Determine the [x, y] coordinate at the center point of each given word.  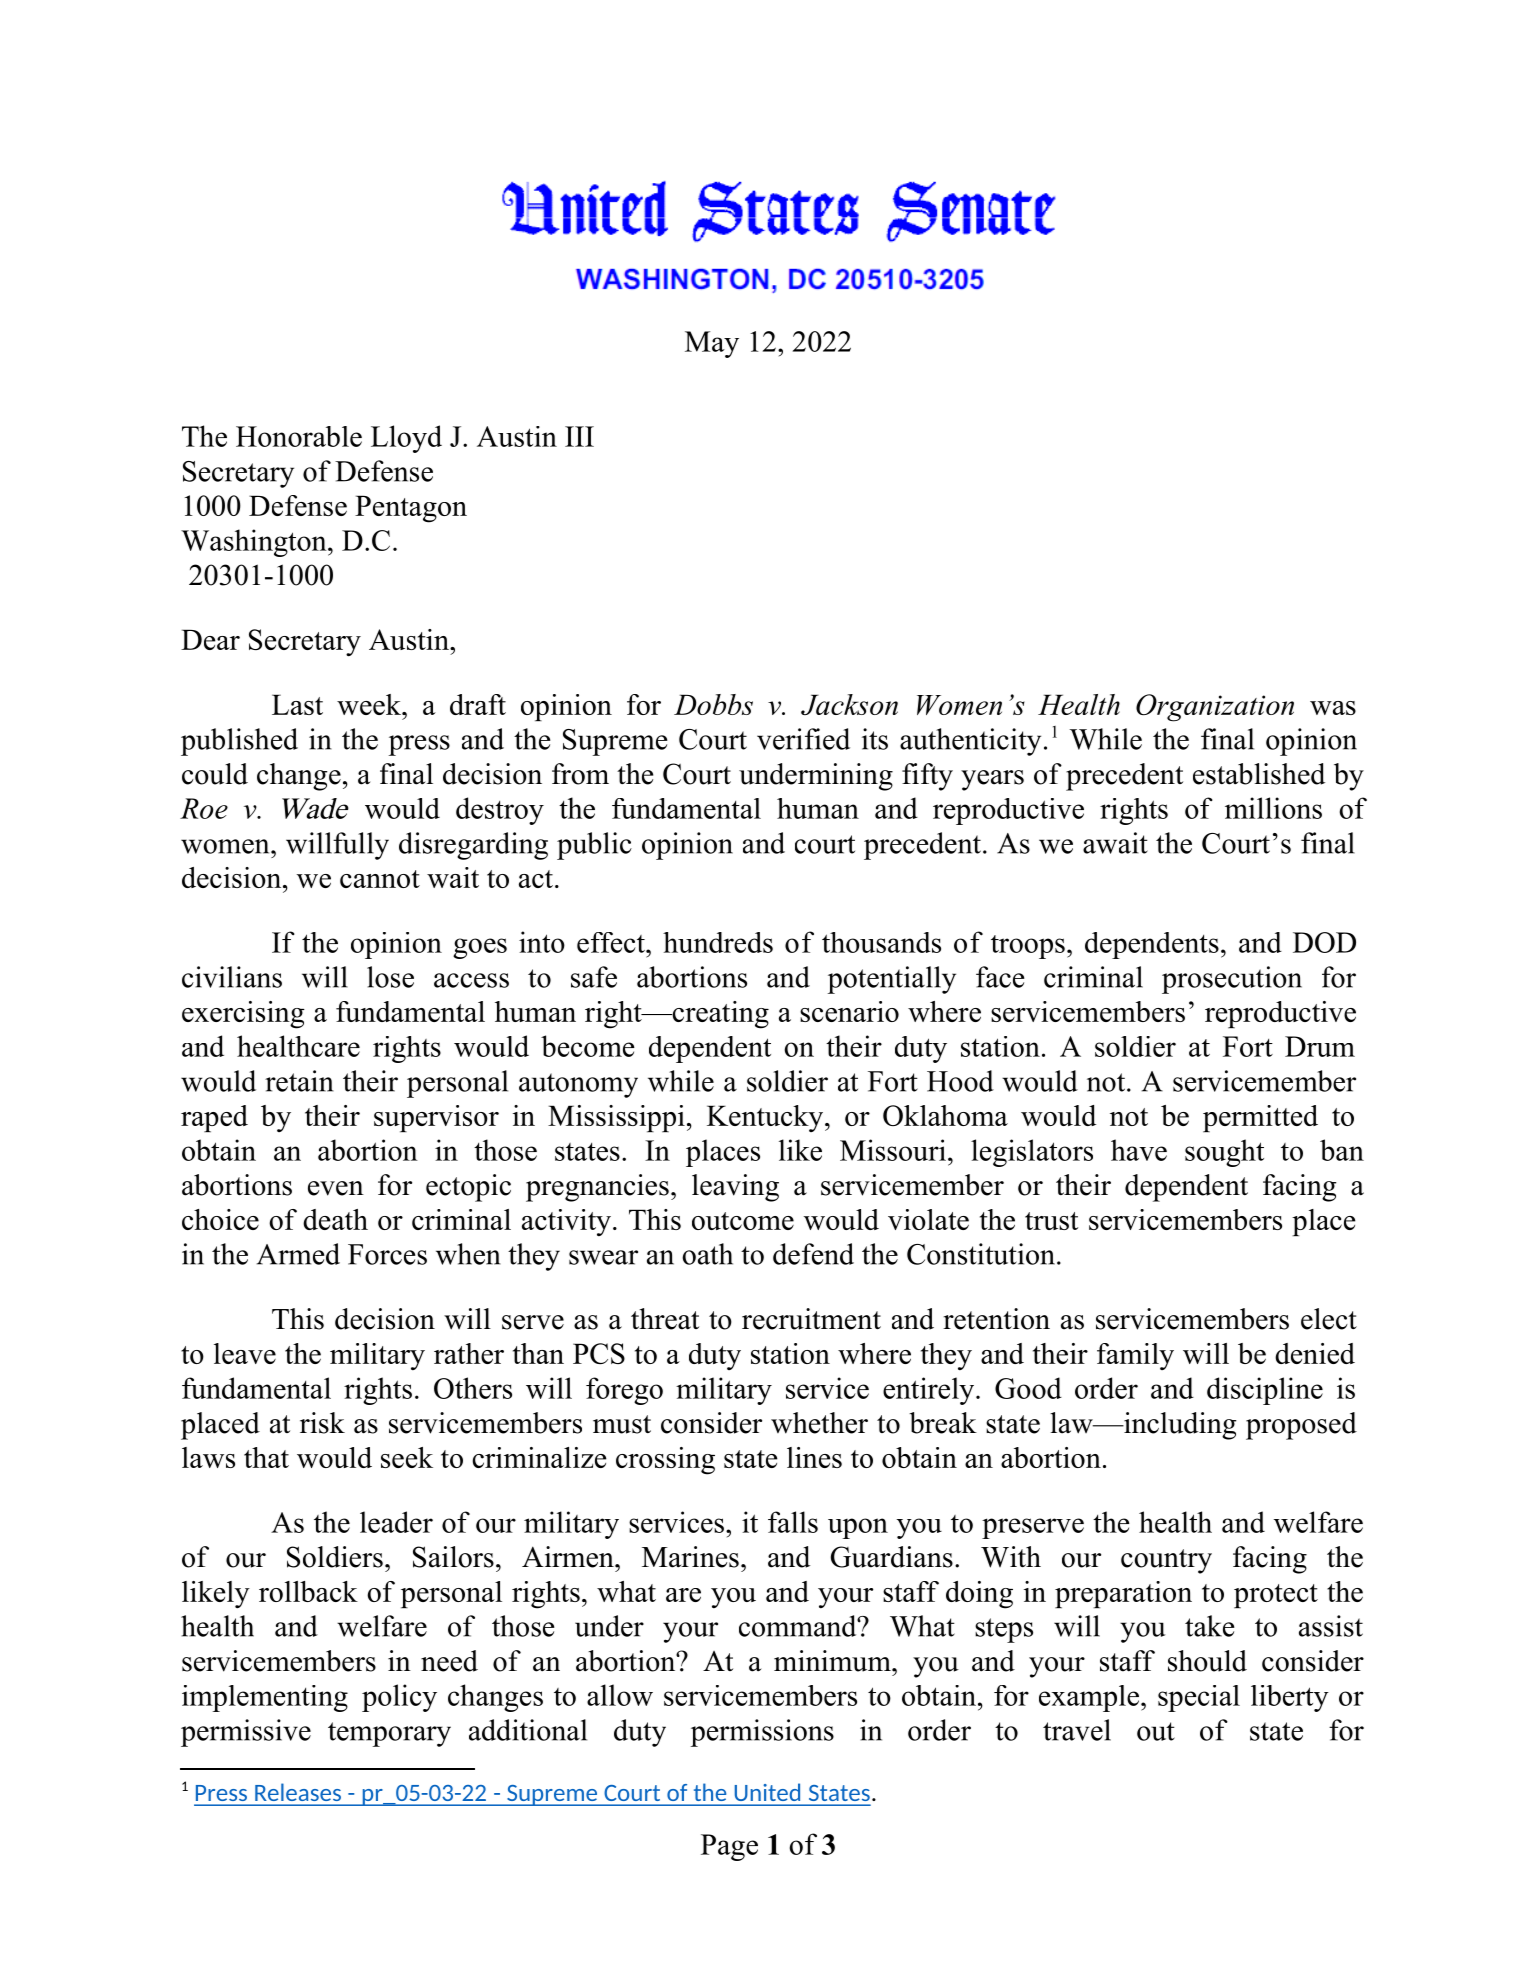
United [767, 1792]
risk [322, 1423]
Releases [298, 1792]
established [1259, 774]
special [1199, 1698]
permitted [1260, 1118]
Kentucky [766, 1118]
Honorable [299, 436]
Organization [1215, 708]
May [712, 344]
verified [803, 739]
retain [299, 1081]
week [370, 704]
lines [814, 1457]
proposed [1301, 1426]
